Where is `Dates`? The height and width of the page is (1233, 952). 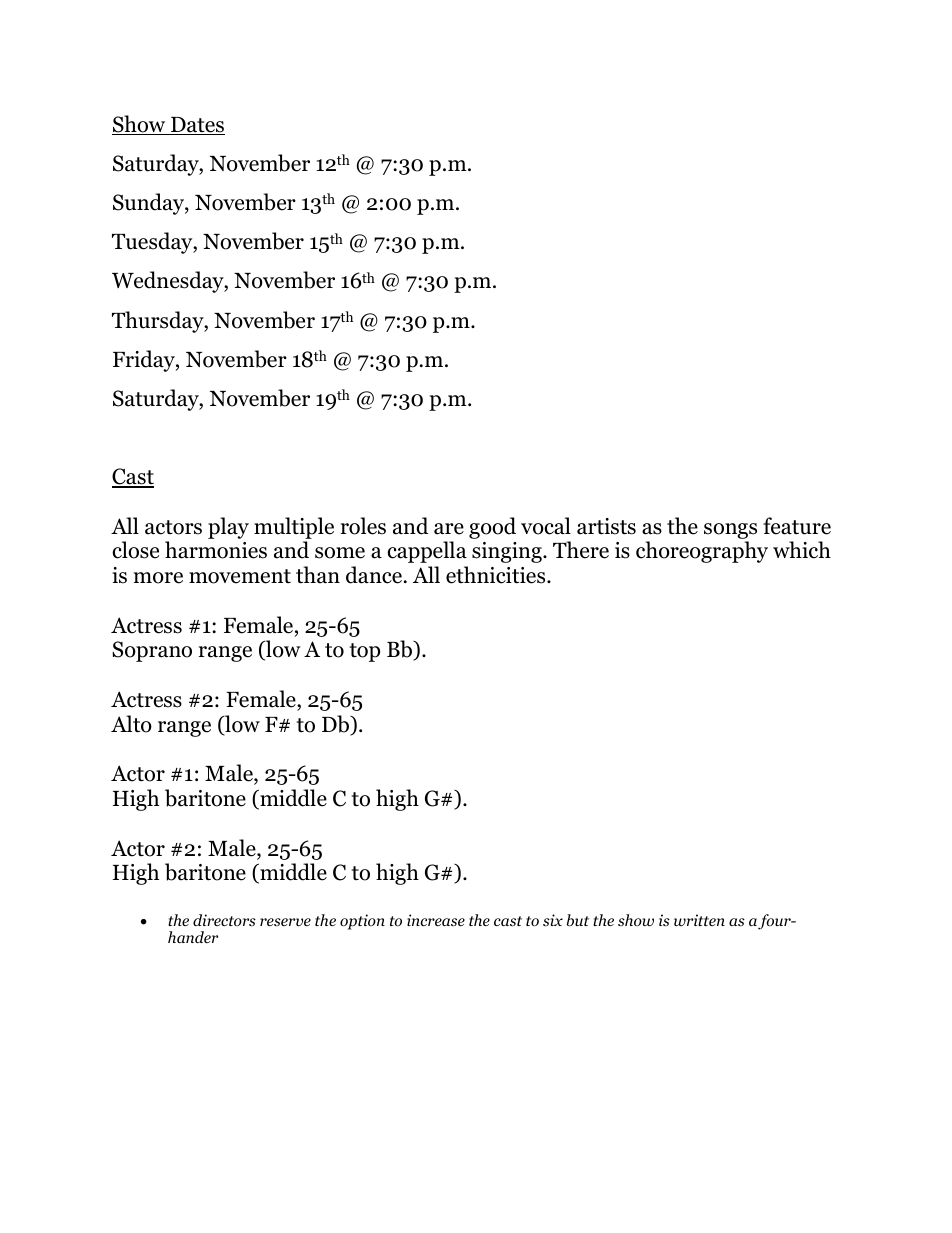 Dates is located at coordinates (197, 126).
